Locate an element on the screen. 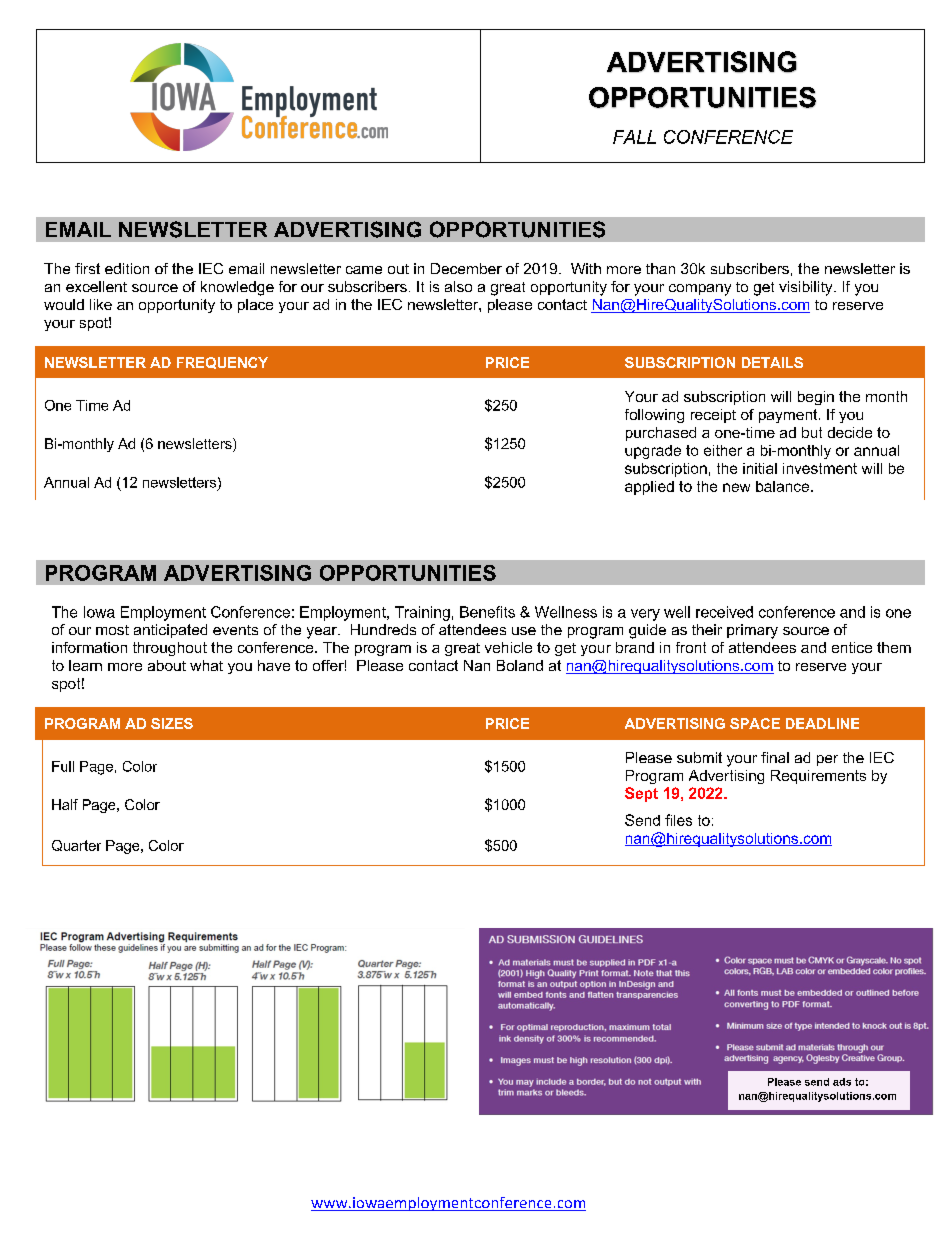 This screenshot has height=1233, width=952. anticipated is located at coordinates (170, 631).
